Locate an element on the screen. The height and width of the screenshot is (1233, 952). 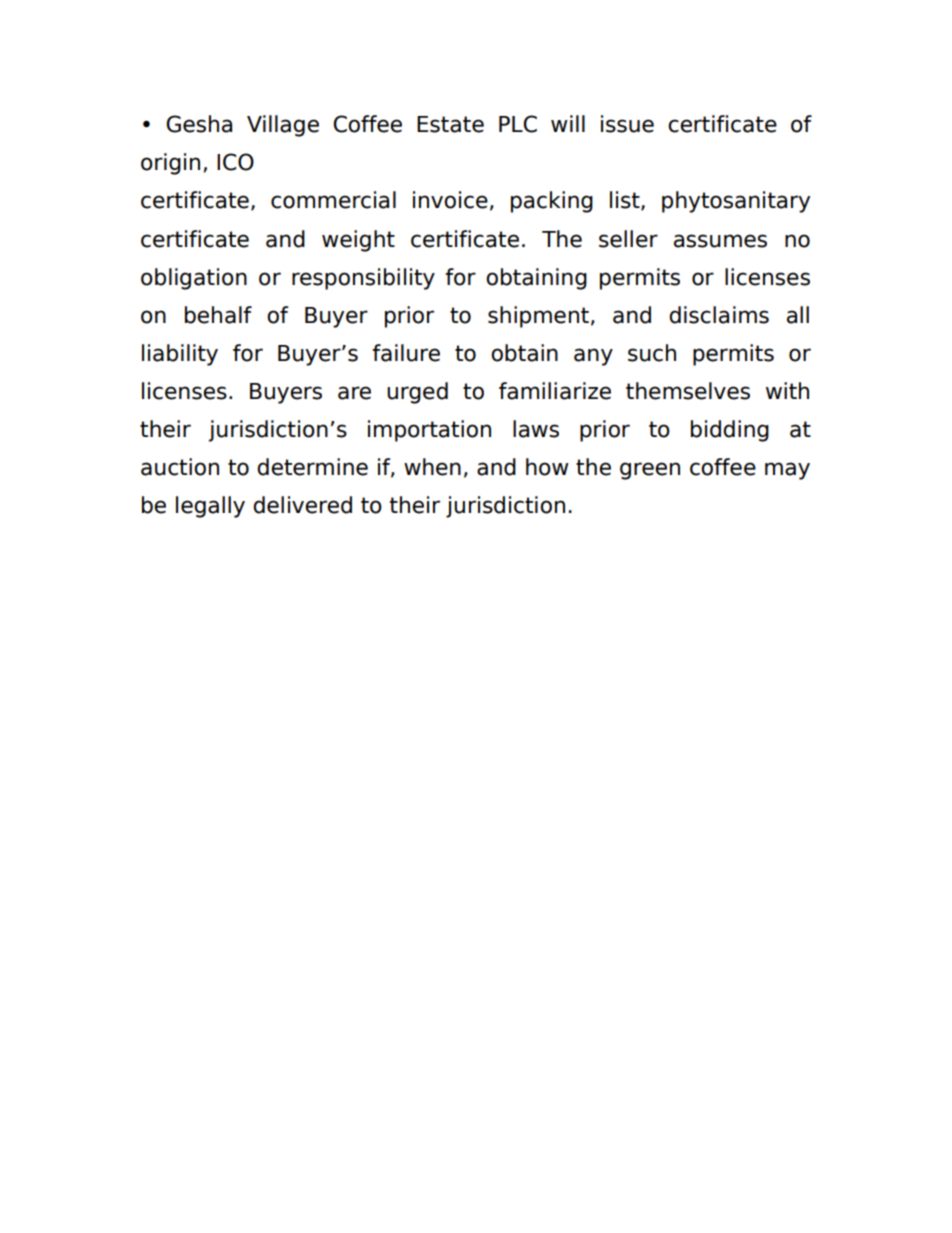
legally is located at coordinates (210, 507).
